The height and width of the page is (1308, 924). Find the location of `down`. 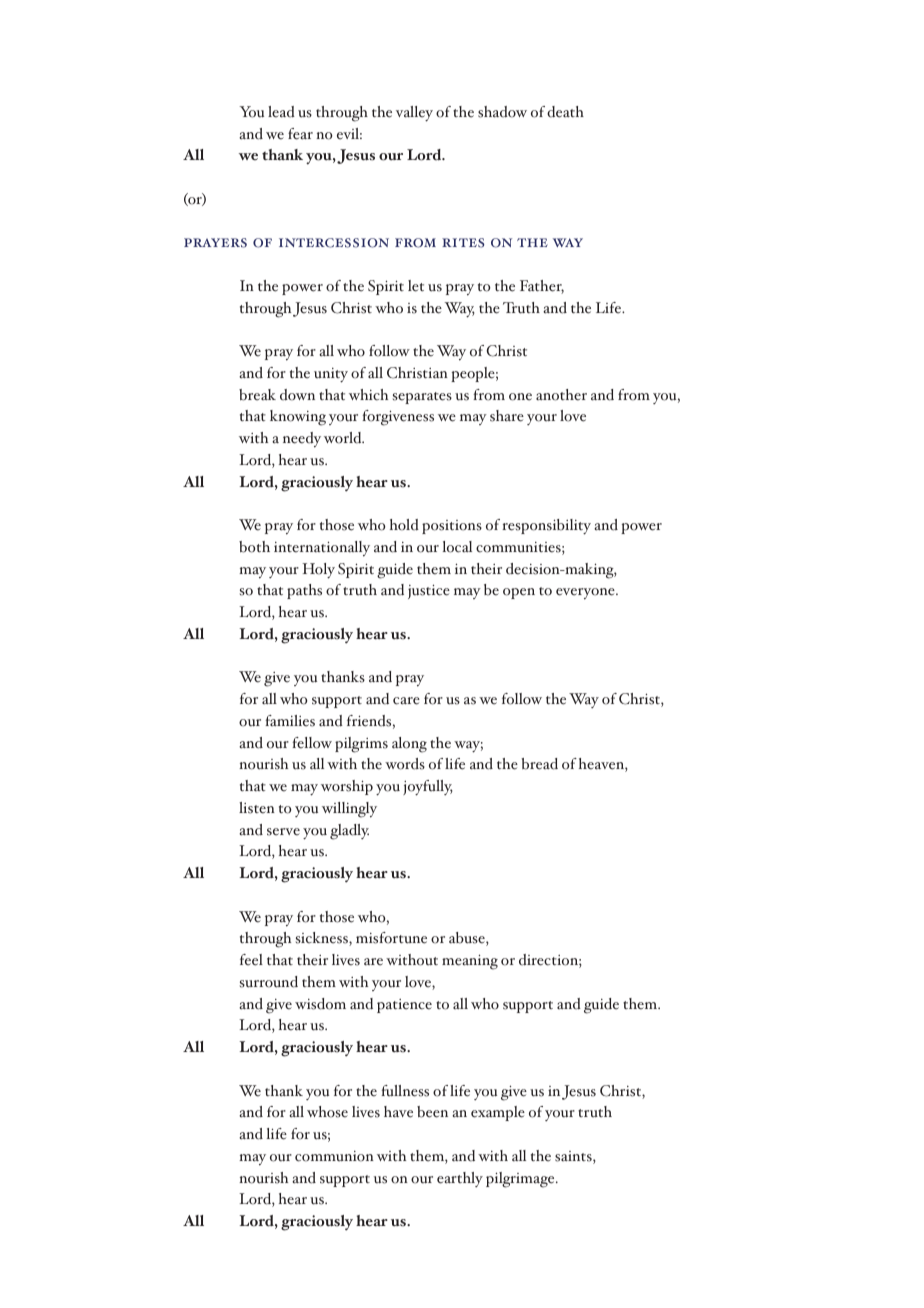

down is located at coordinates (297, 395).
